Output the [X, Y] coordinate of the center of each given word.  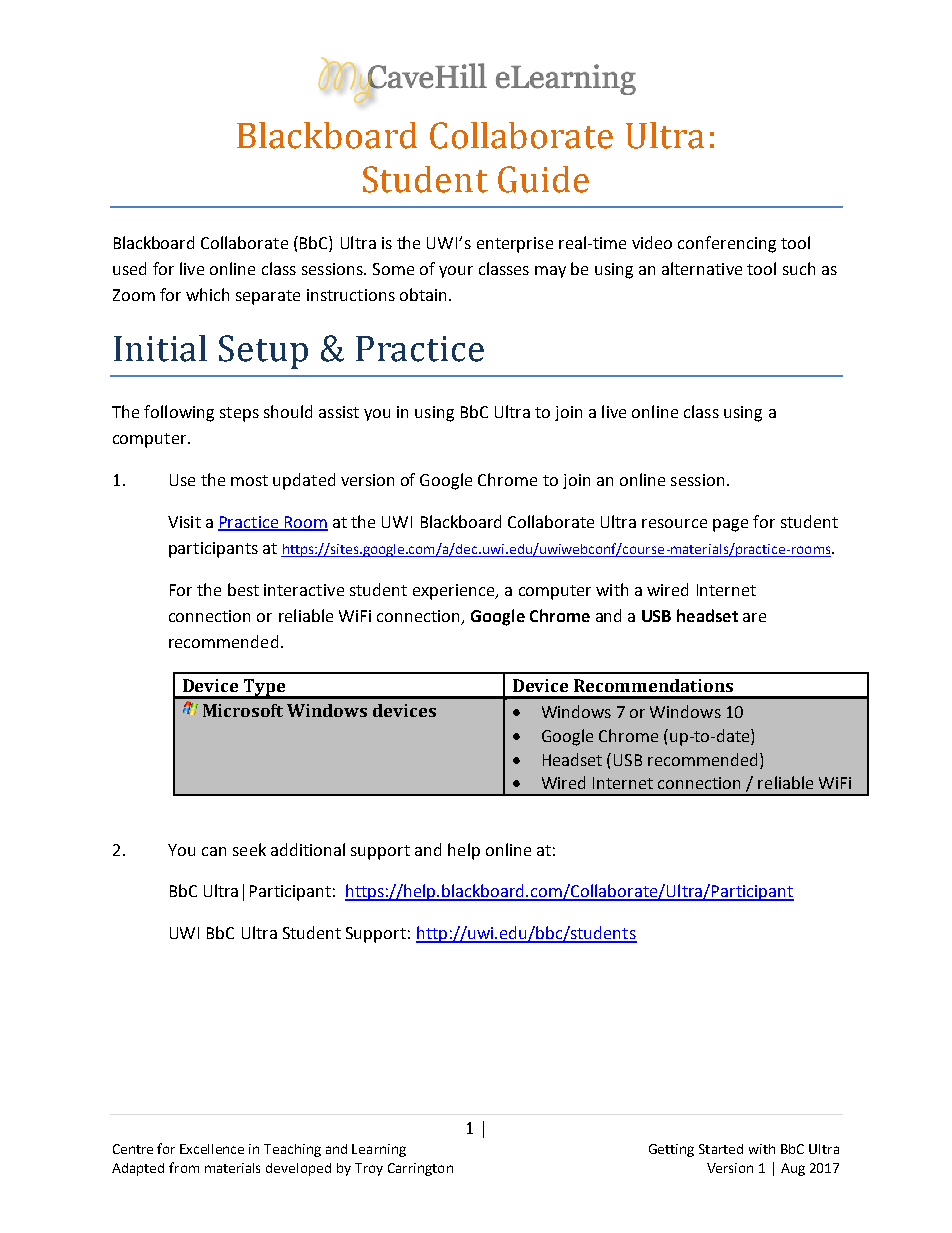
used [129, 268]
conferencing [727, 244]
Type [265, 688]
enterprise [515, 245]
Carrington [420, 1169]
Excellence [212, 1149]
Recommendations [653, 685]
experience [455, 592]
